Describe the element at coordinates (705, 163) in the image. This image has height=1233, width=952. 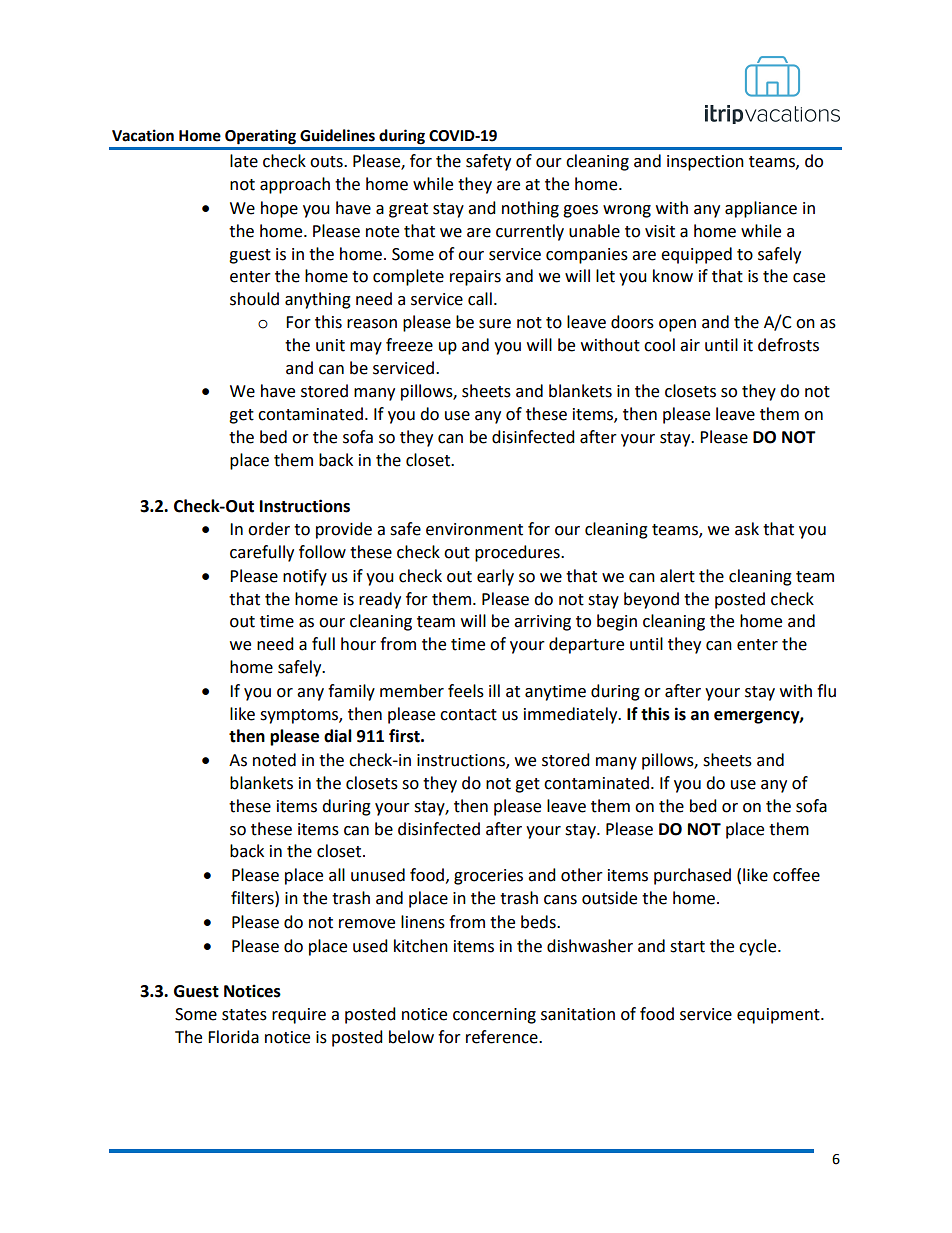
I see `inspection` at that location.
